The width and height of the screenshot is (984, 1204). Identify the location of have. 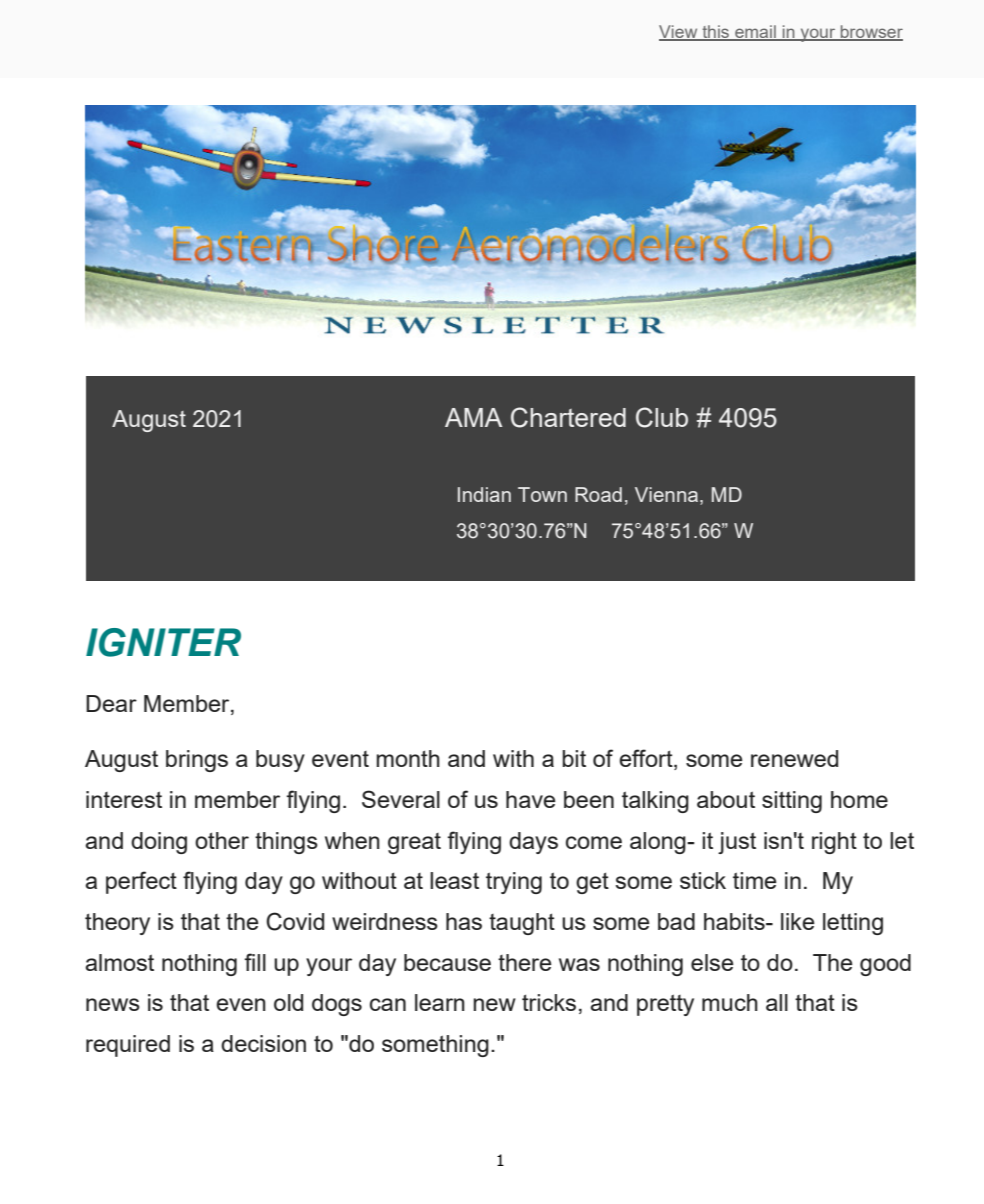
(531, 799).
